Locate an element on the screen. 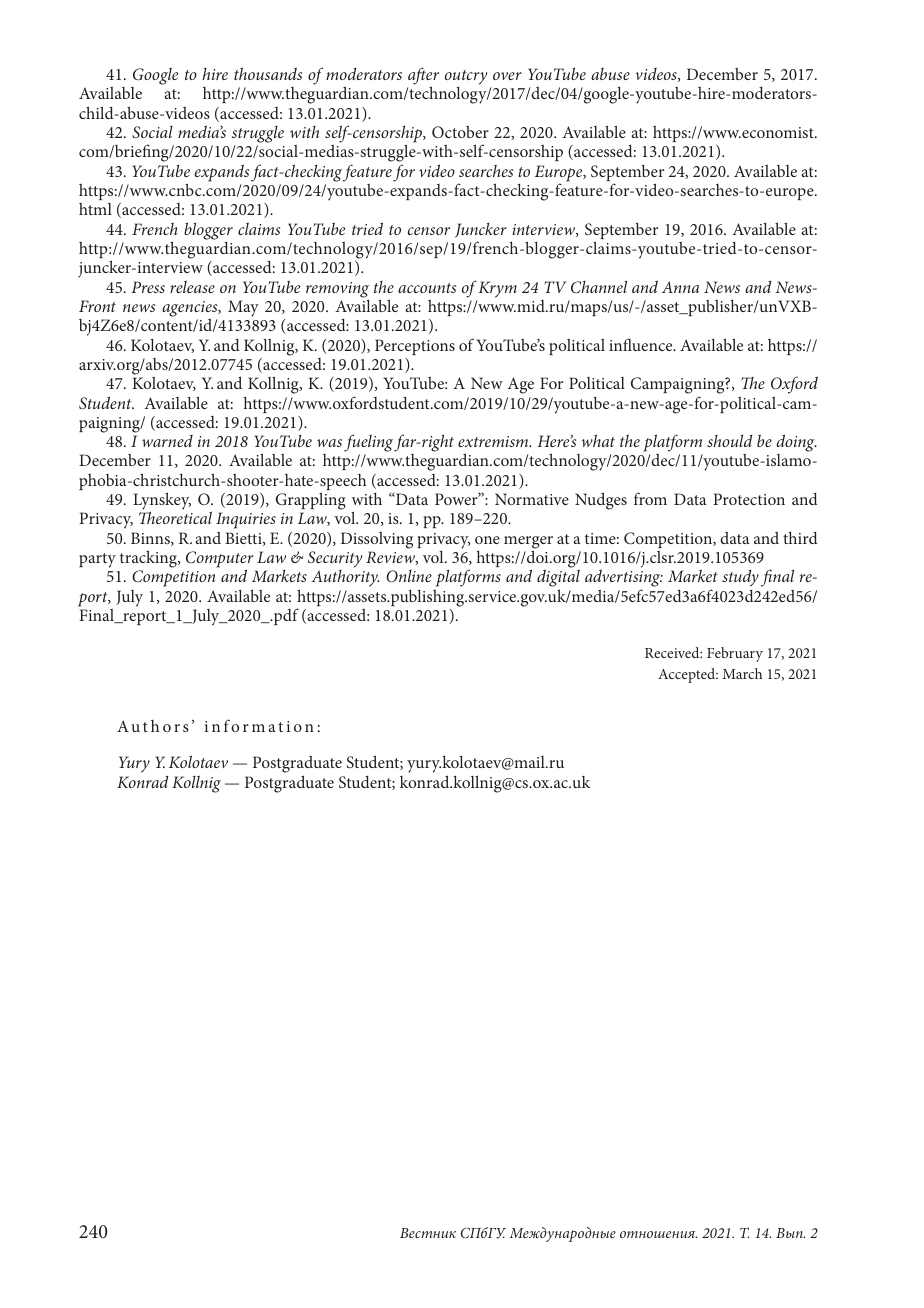 The image size is (924, 1308). outcry is located at coordinates (466, 79).
